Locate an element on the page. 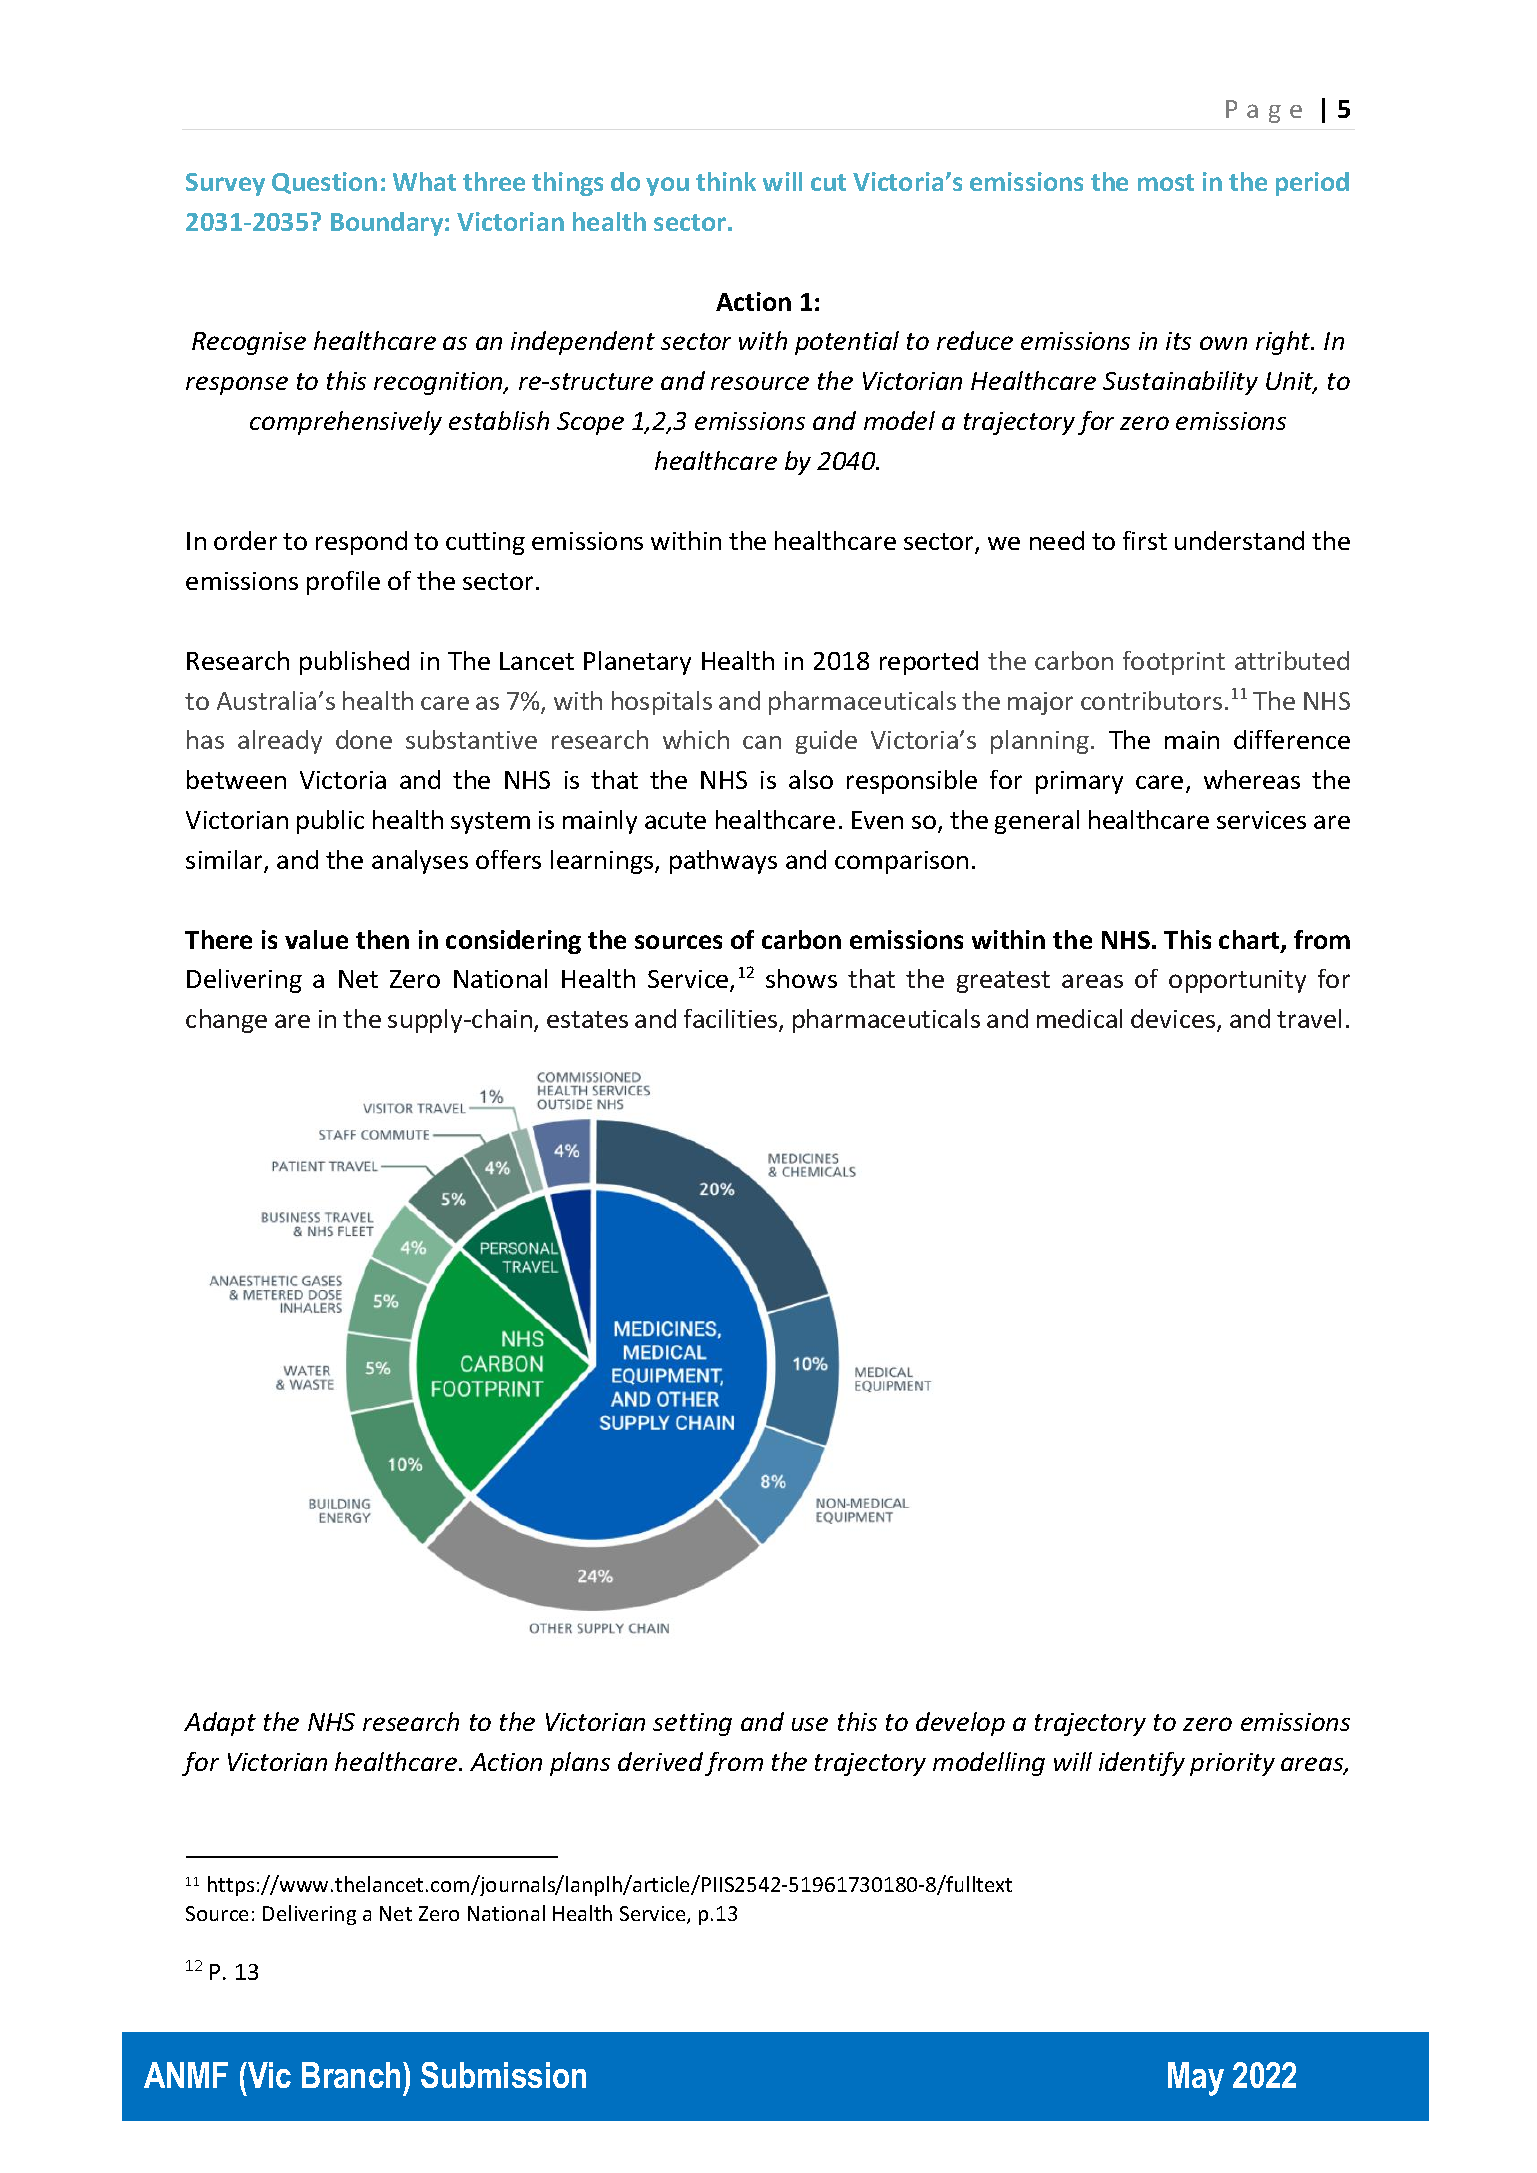 Image resolution: width=1537 pixels, height=2173 pixels. identify is located at coordinates (1142, 1764).
